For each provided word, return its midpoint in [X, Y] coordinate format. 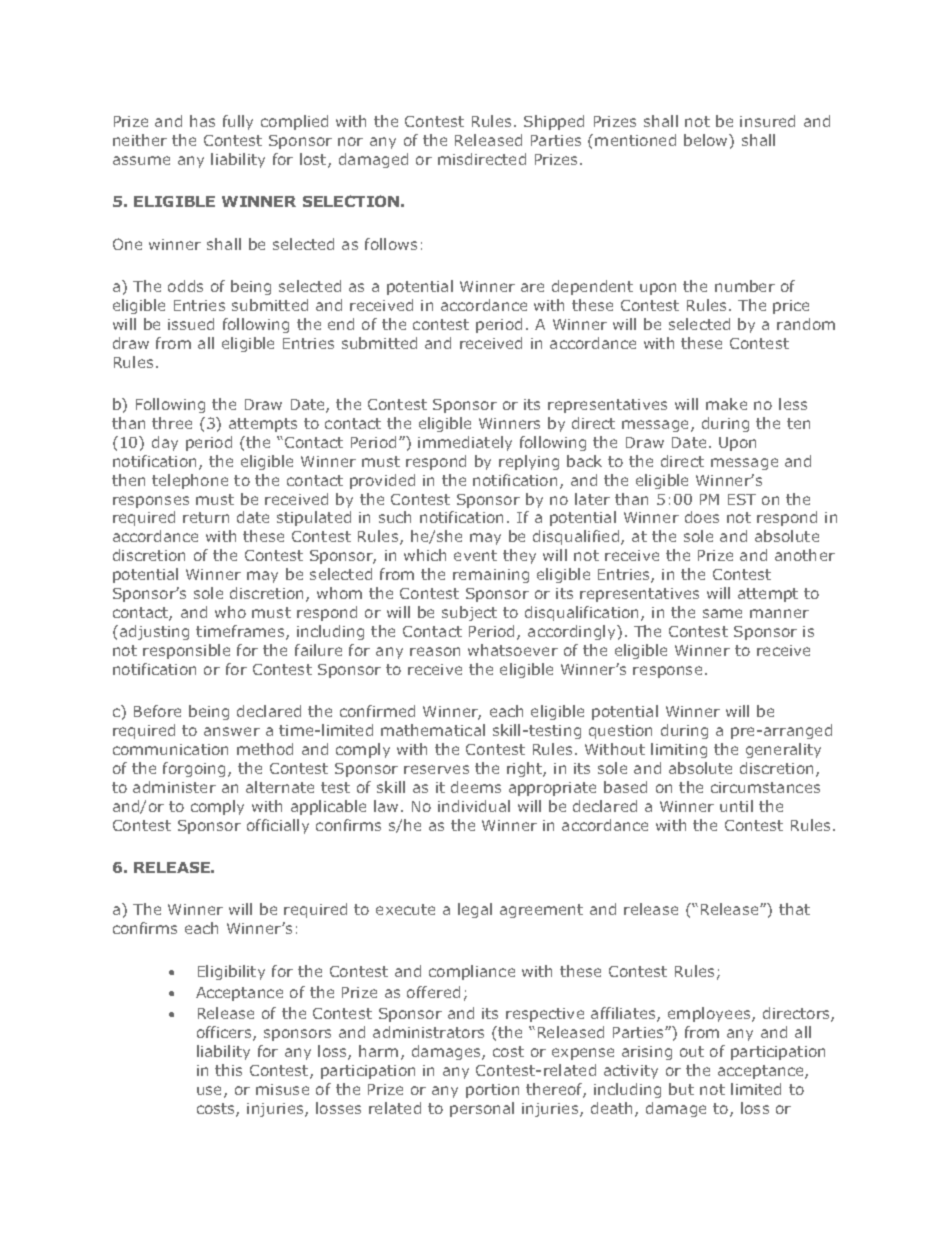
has [202, 121]
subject [469, 613]
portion [492, 1091]
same [722, 613]
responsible [186, 651]
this [228, 1070]
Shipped [554, 122]
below [707, 140]
